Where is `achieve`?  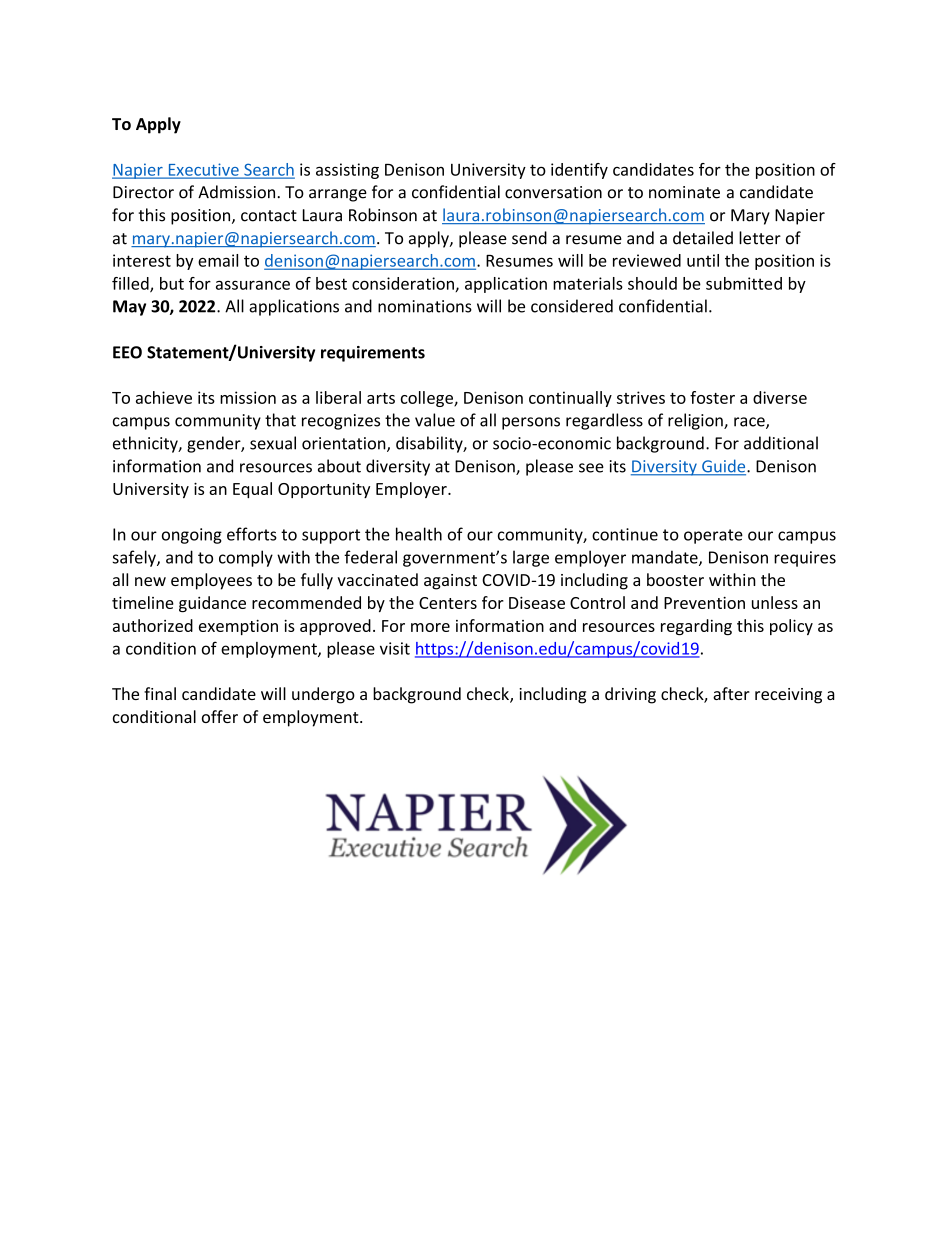 achieve is located at coordinates (164, 397).
